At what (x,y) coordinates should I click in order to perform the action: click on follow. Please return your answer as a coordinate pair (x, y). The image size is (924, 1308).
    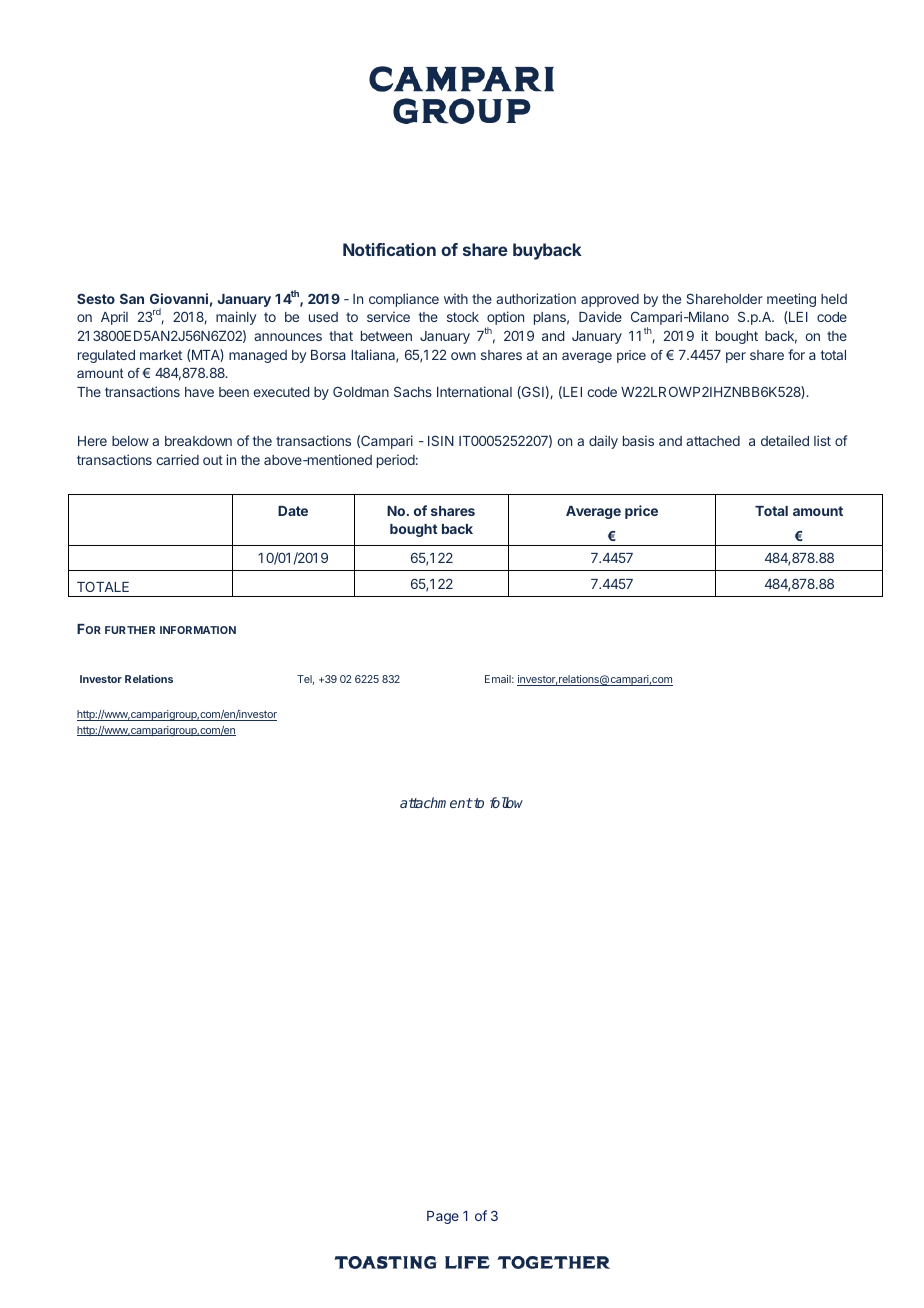
    Looking at the image, I should click on (506, 802).
